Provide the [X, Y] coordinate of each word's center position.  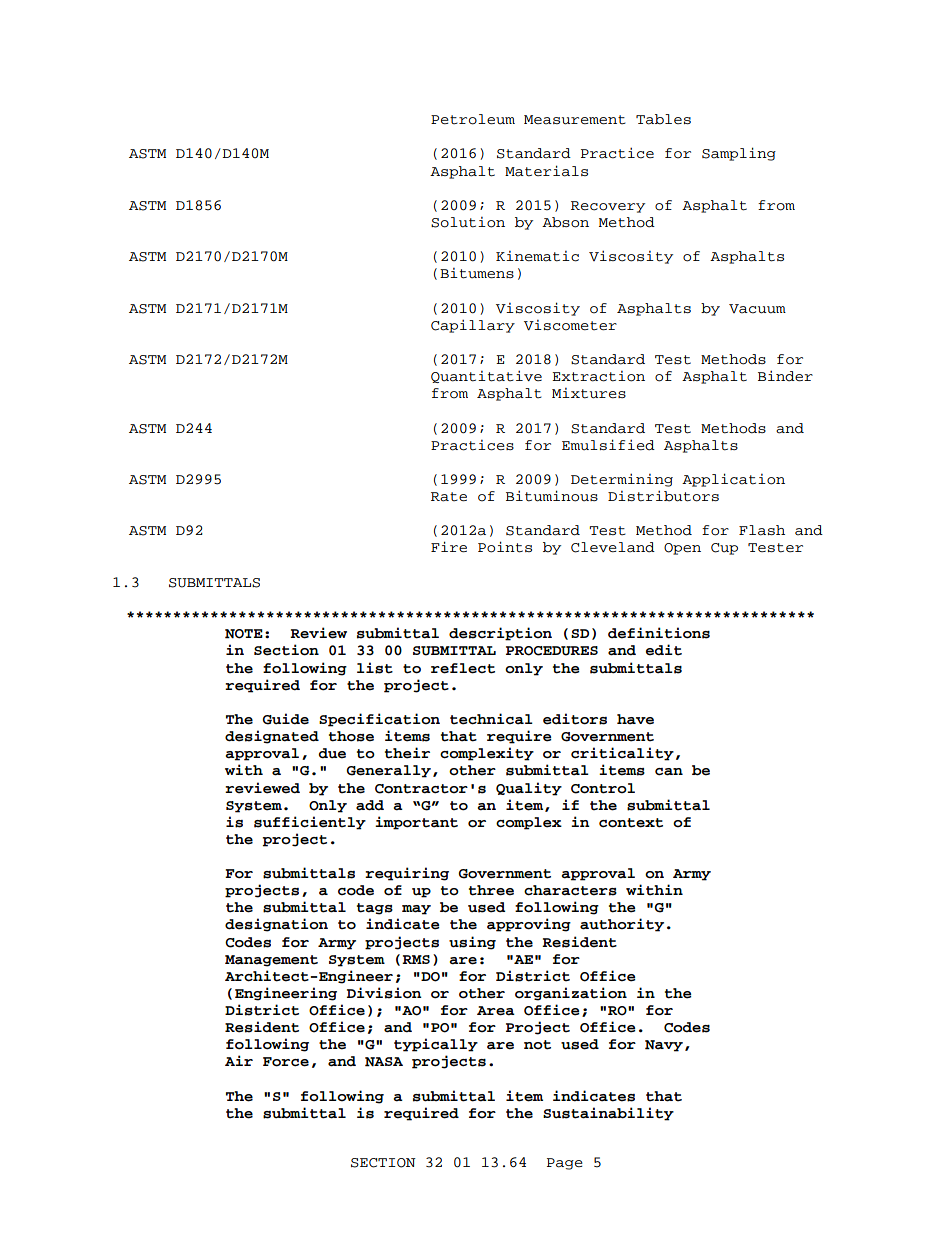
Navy [664, 1046]
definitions [659, 633]
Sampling [739, 154]
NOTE [244, 634]
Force [286, 1062]
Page [565, 1164]
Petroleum [473, 119]
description [500, 634]
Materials [546, 171]
